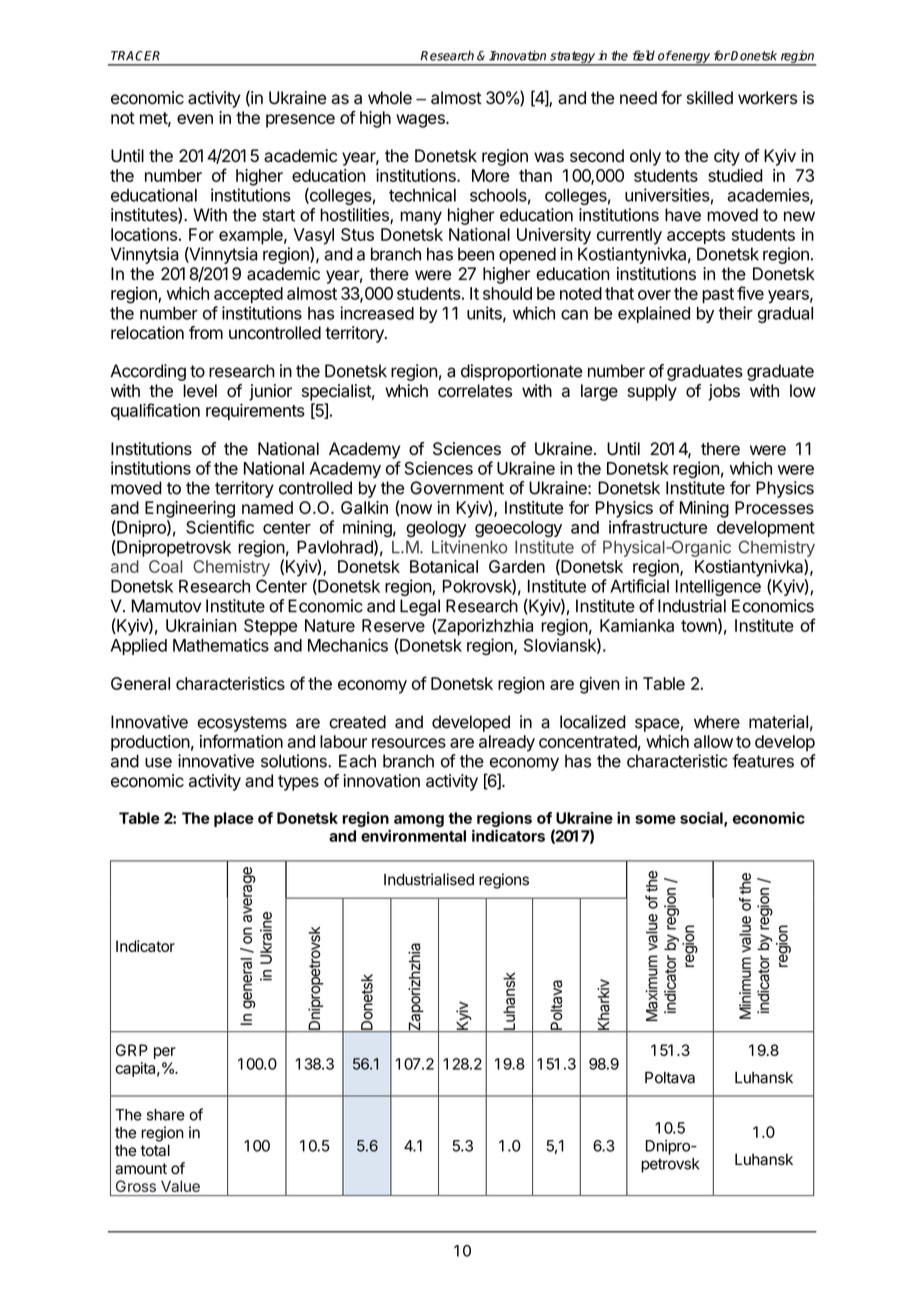 The image size is (924, 1308). I want to click on wages, so click(421, 121).
